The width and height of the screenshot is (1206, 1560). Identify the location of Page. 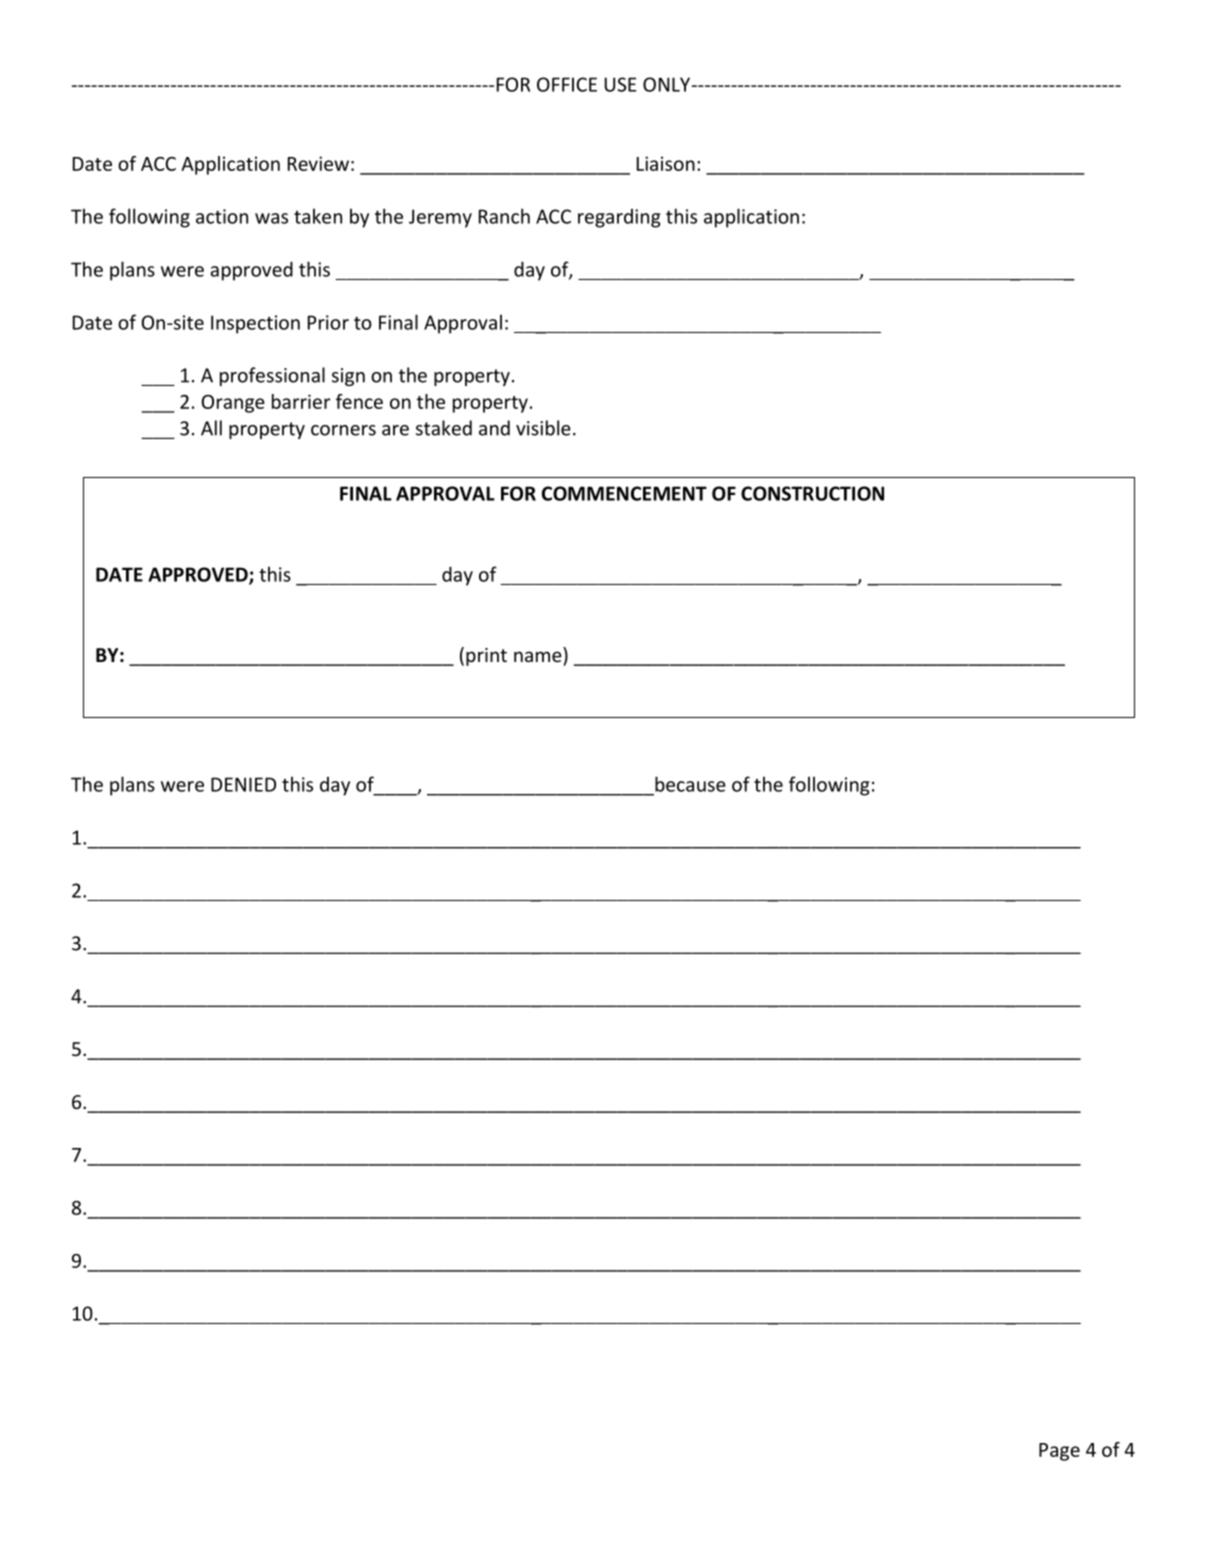
(1059, 1452).
